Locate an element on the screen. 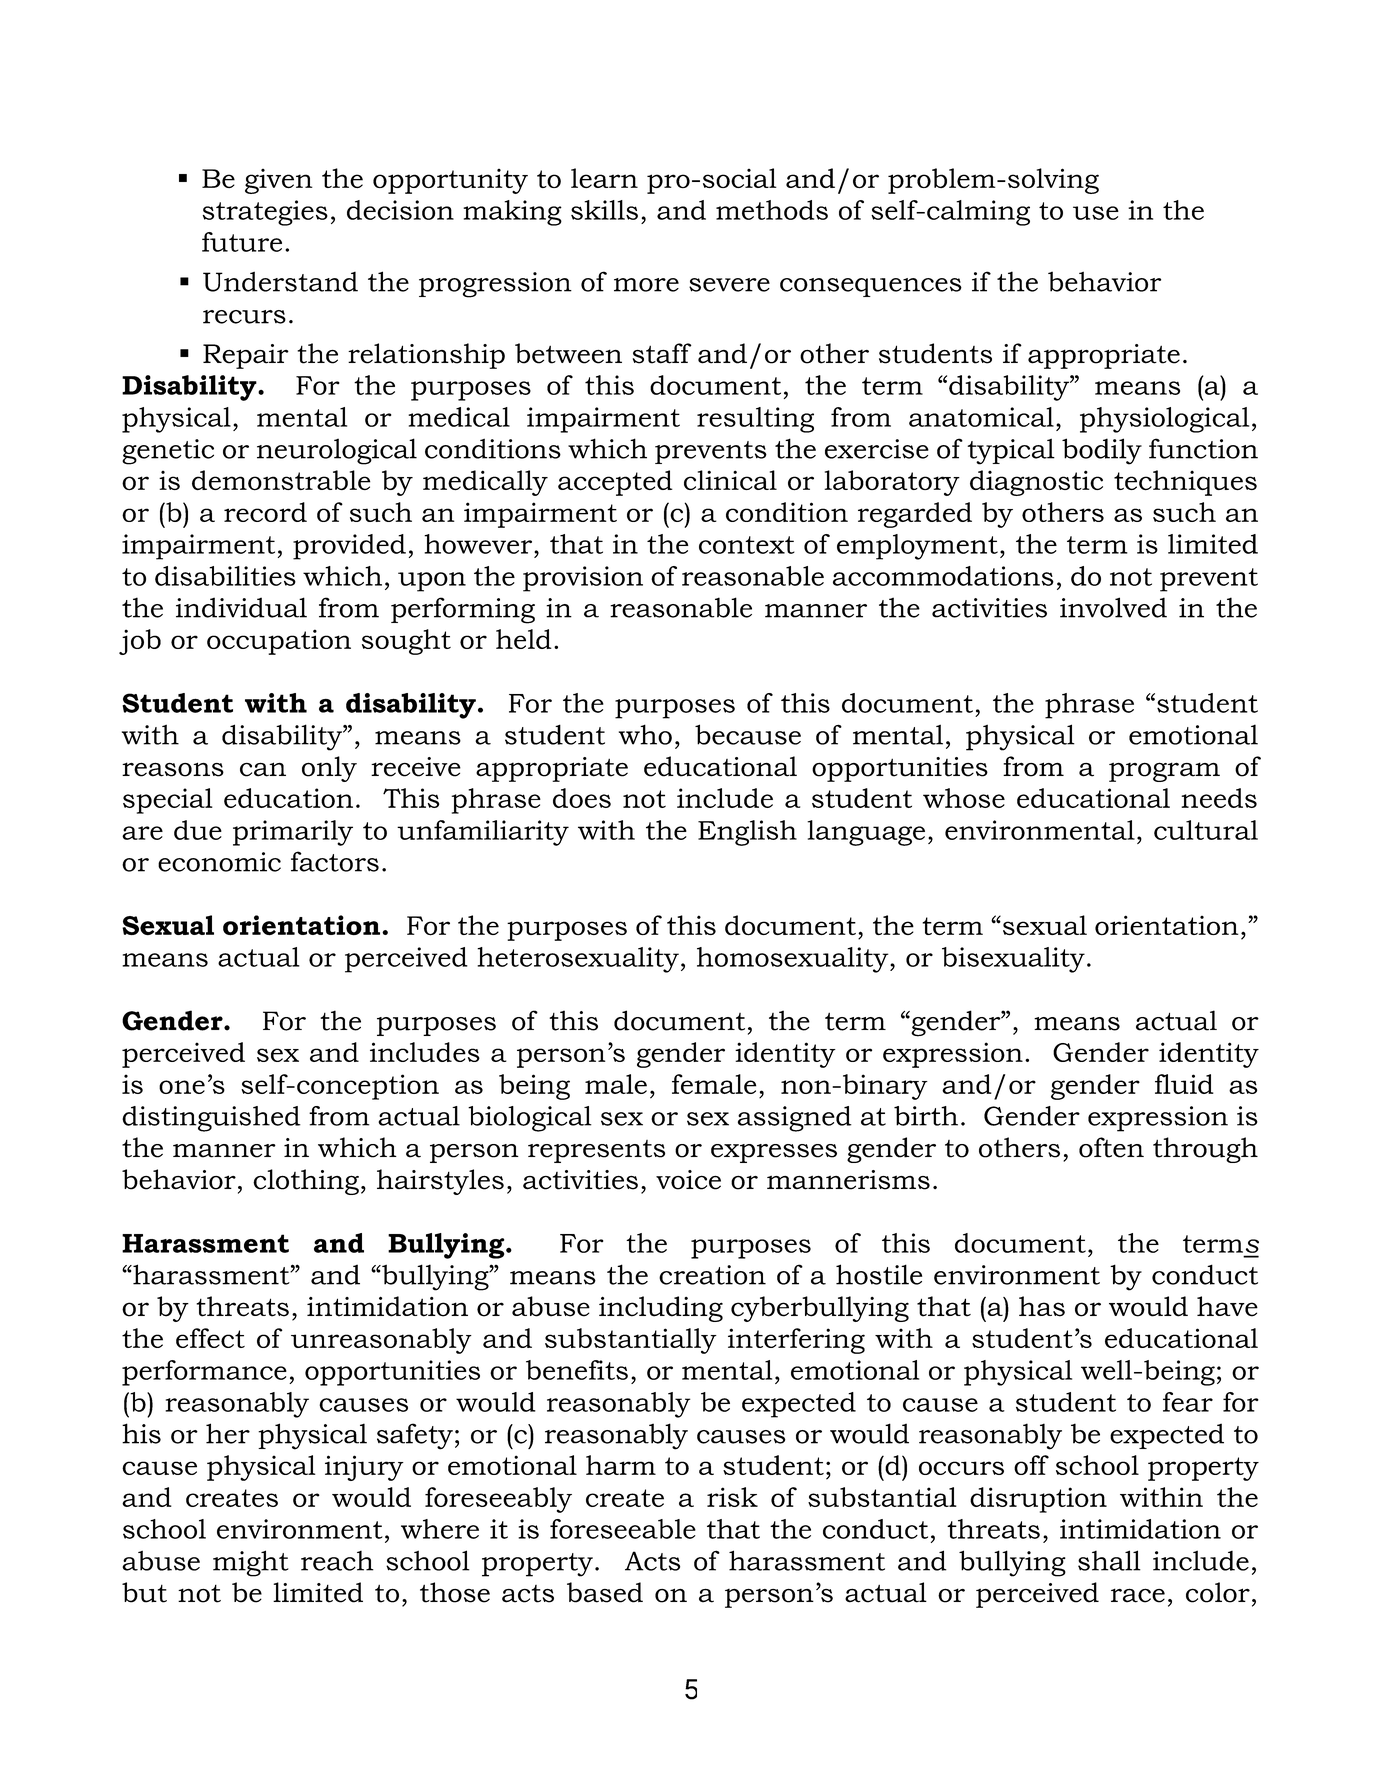  economic is located at coordinates (219, 862).
